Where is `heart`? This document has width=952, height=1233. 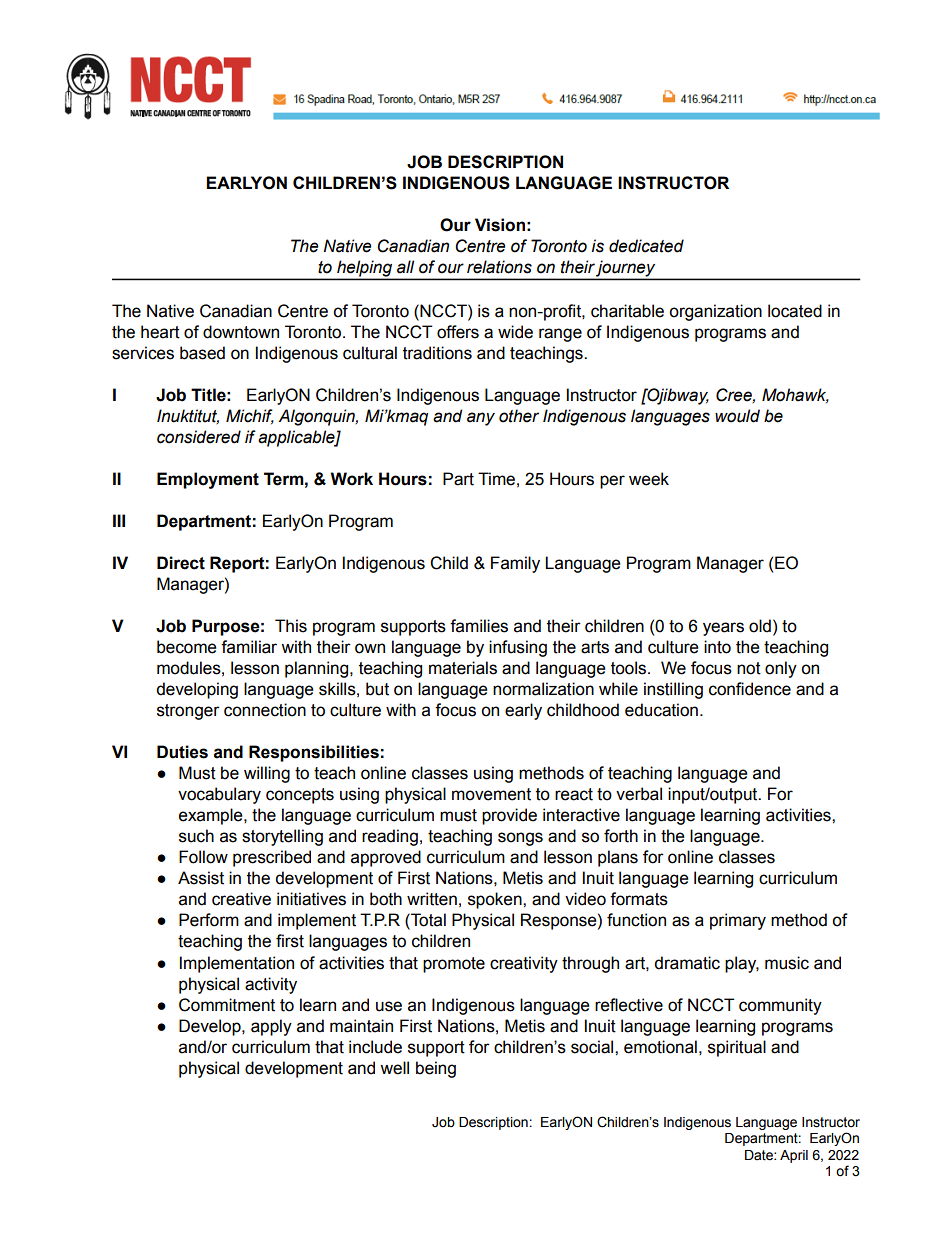
heart is located at coordinates (160, 332).
